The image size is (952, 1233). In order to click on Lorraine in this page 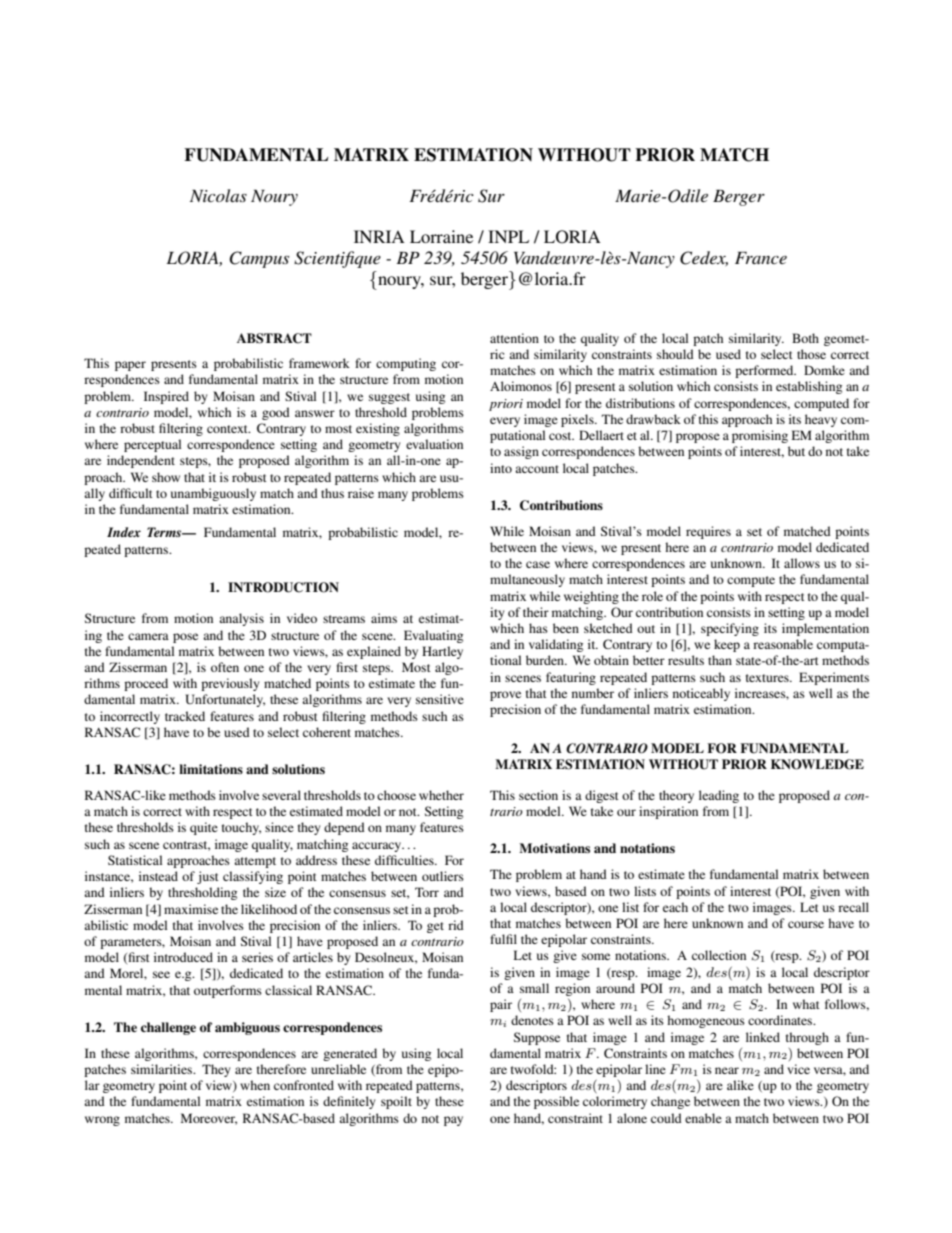, I will do `click(441, 236)`.
